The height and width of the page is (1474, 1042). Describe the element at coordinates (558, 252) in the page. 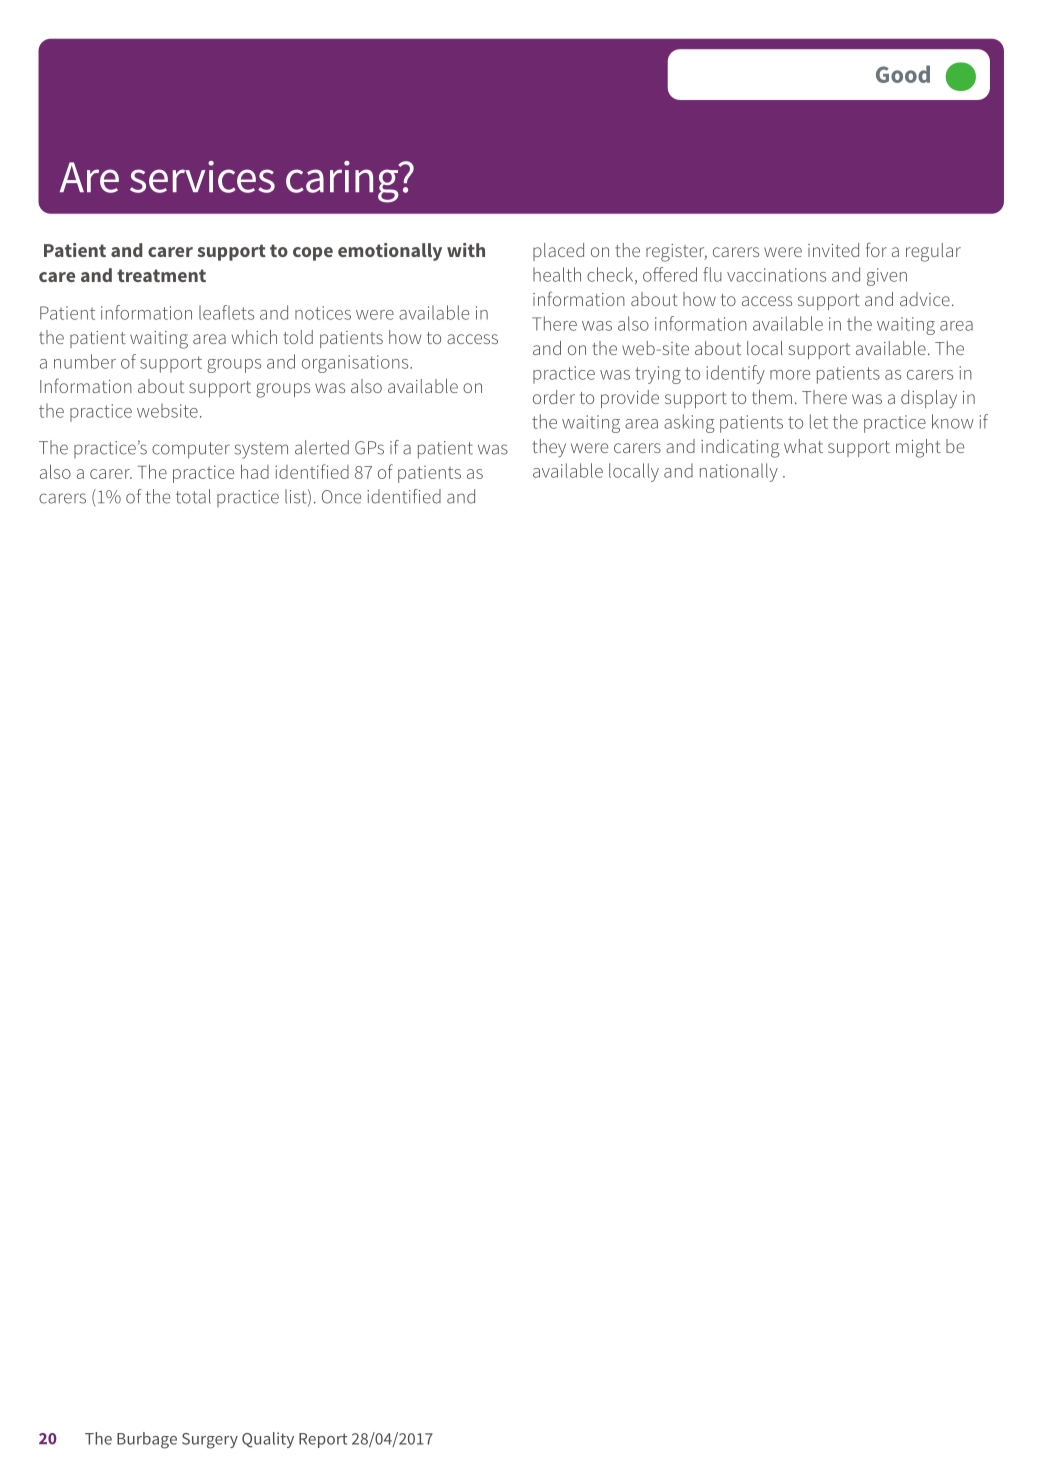

I see `placed` at that location.
